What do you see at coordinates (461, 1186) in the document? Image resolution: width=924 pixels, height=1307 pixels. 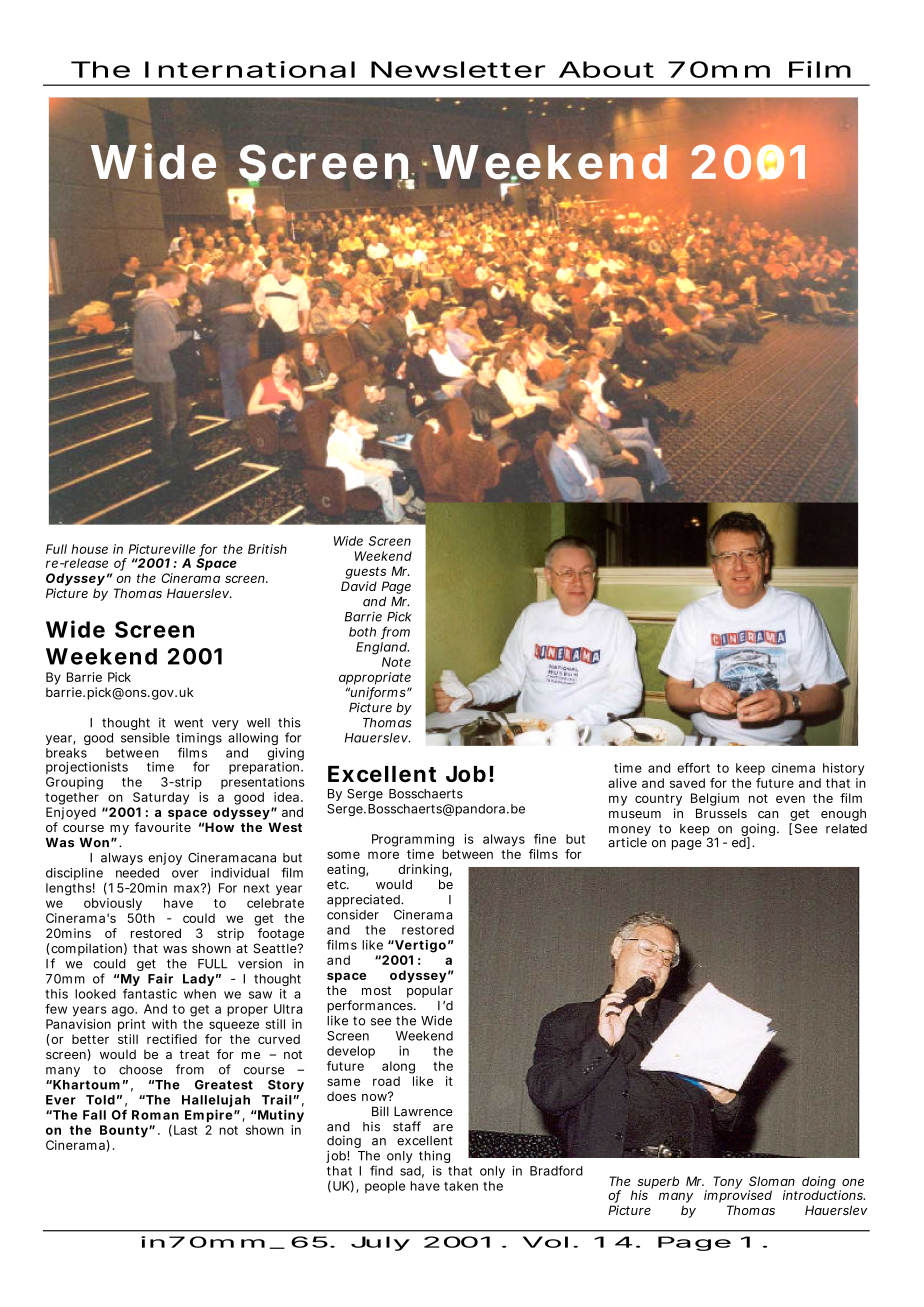 I see `taken` at bounding box center [461, 1186].
